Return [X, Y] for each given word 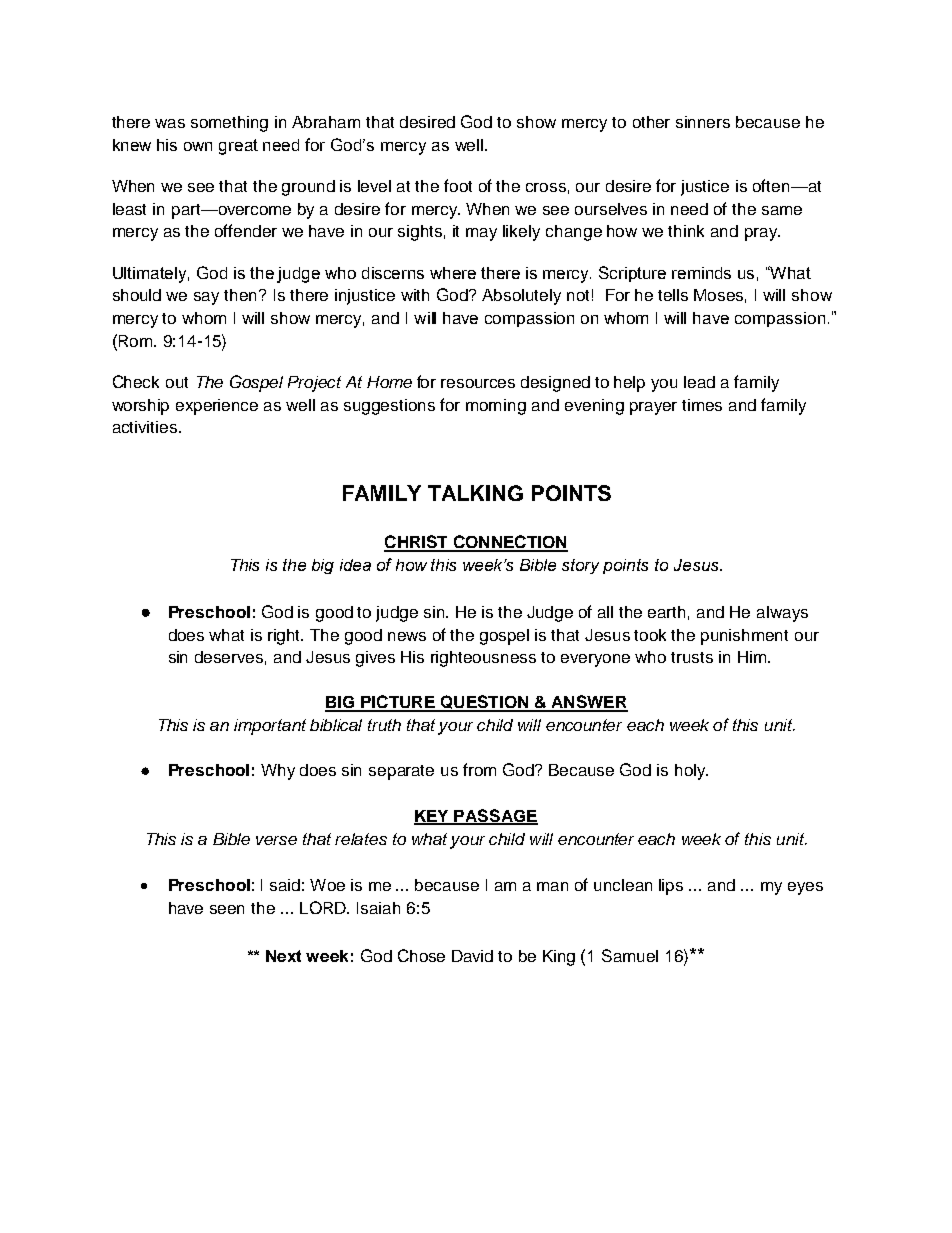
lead [699, 382]
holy [691, 772]
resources [478, 383]
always [782, 614]
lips [671, 887]
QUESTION [484, 703]
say [206, 298]
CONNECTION [509, 543]
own [198, 146]
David [472, 956]
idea [355, 565]
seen [227, 909]
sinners [703, 122]
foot [458, 185]
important [270, 727]
